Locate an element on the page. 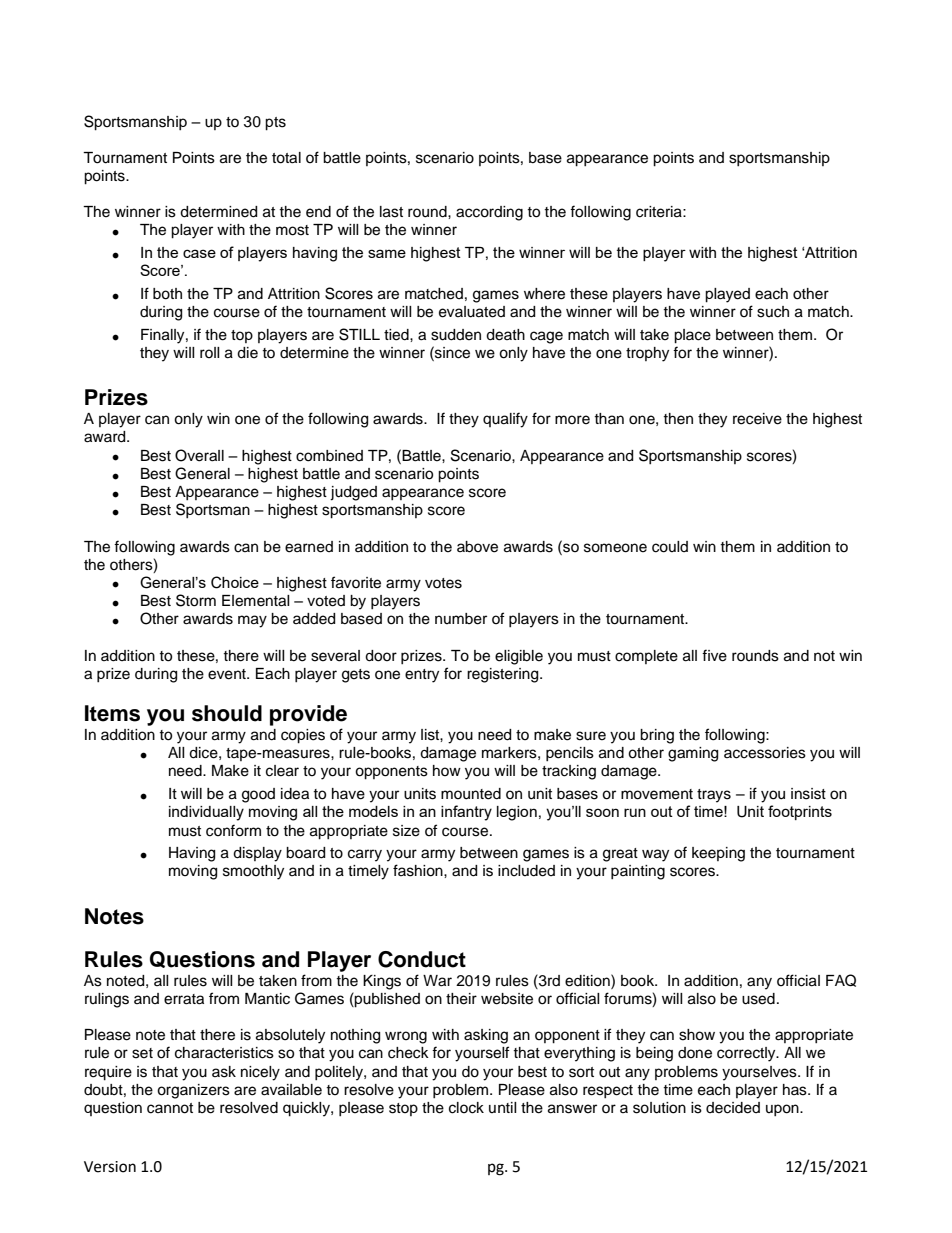 This document has width=952, height=1233. total is located at coordinates (286, 158).
